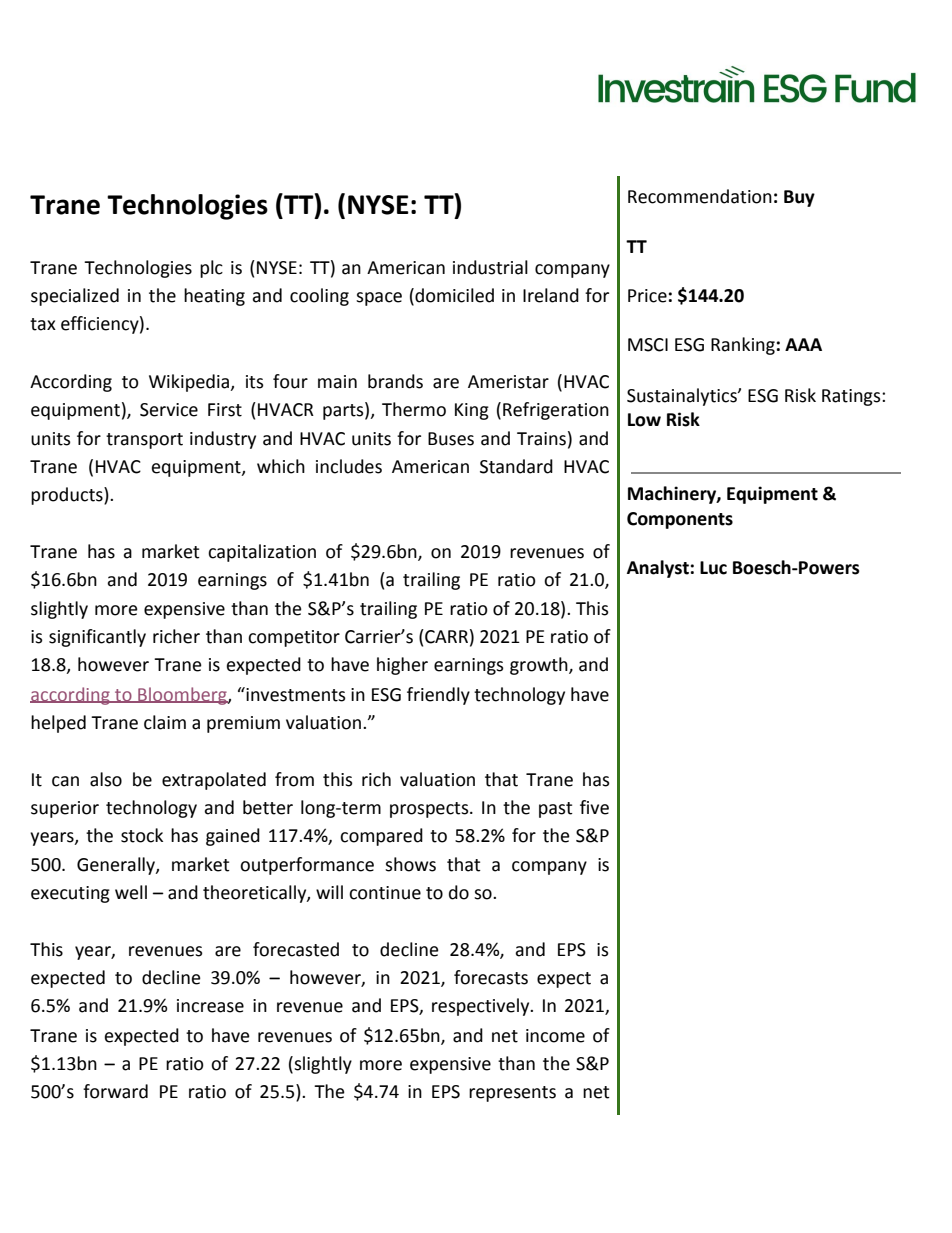  What do you see at coordinates (512, 1094) in the page?
I see `represents` at bounding box center [512, 1094].
